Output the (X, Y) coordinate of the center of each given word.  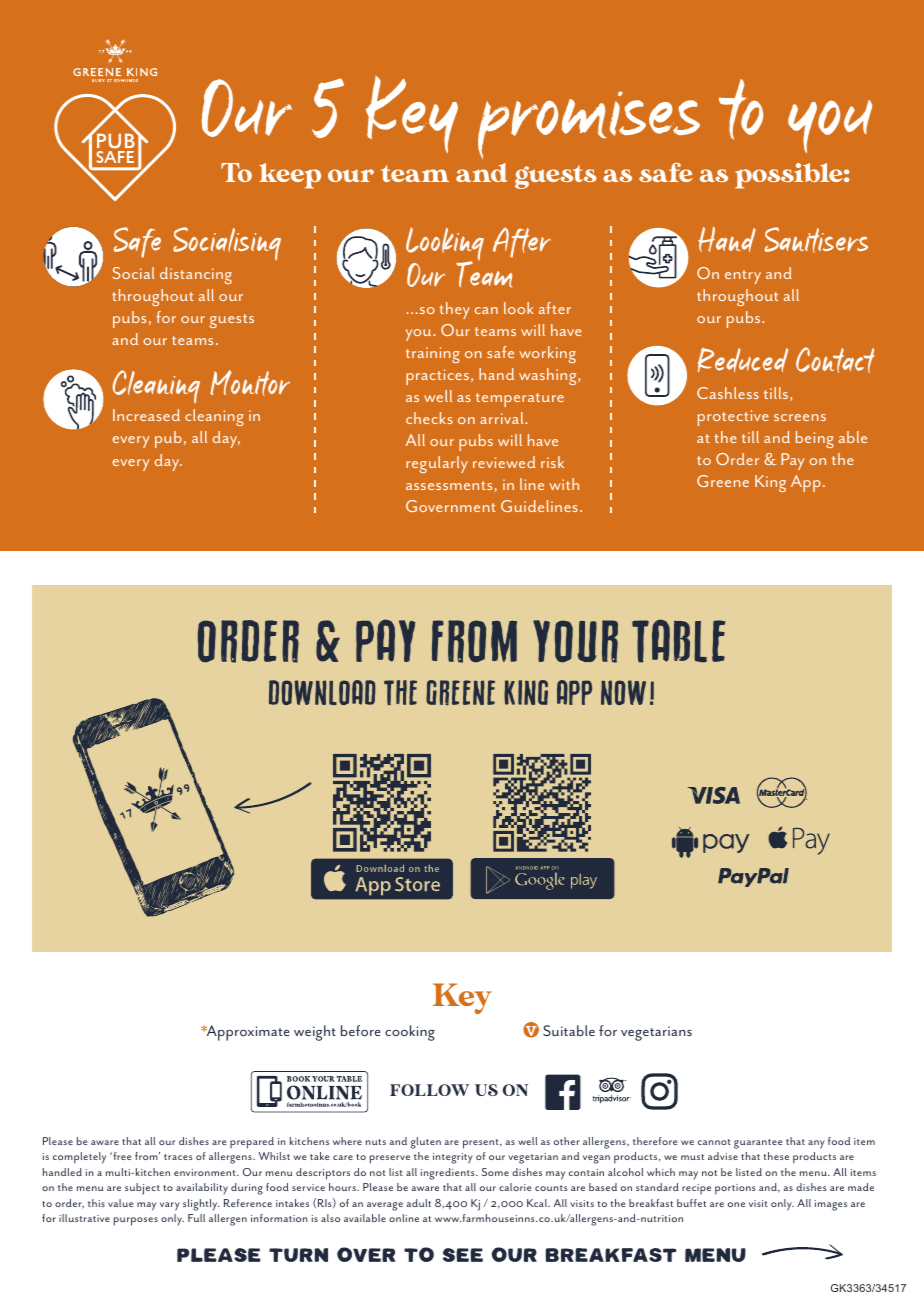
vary (170, 1206)
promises (589, 125)
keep (290, 176)
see (463, 1255)
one (736, 1204)
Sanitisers (816, 240)
